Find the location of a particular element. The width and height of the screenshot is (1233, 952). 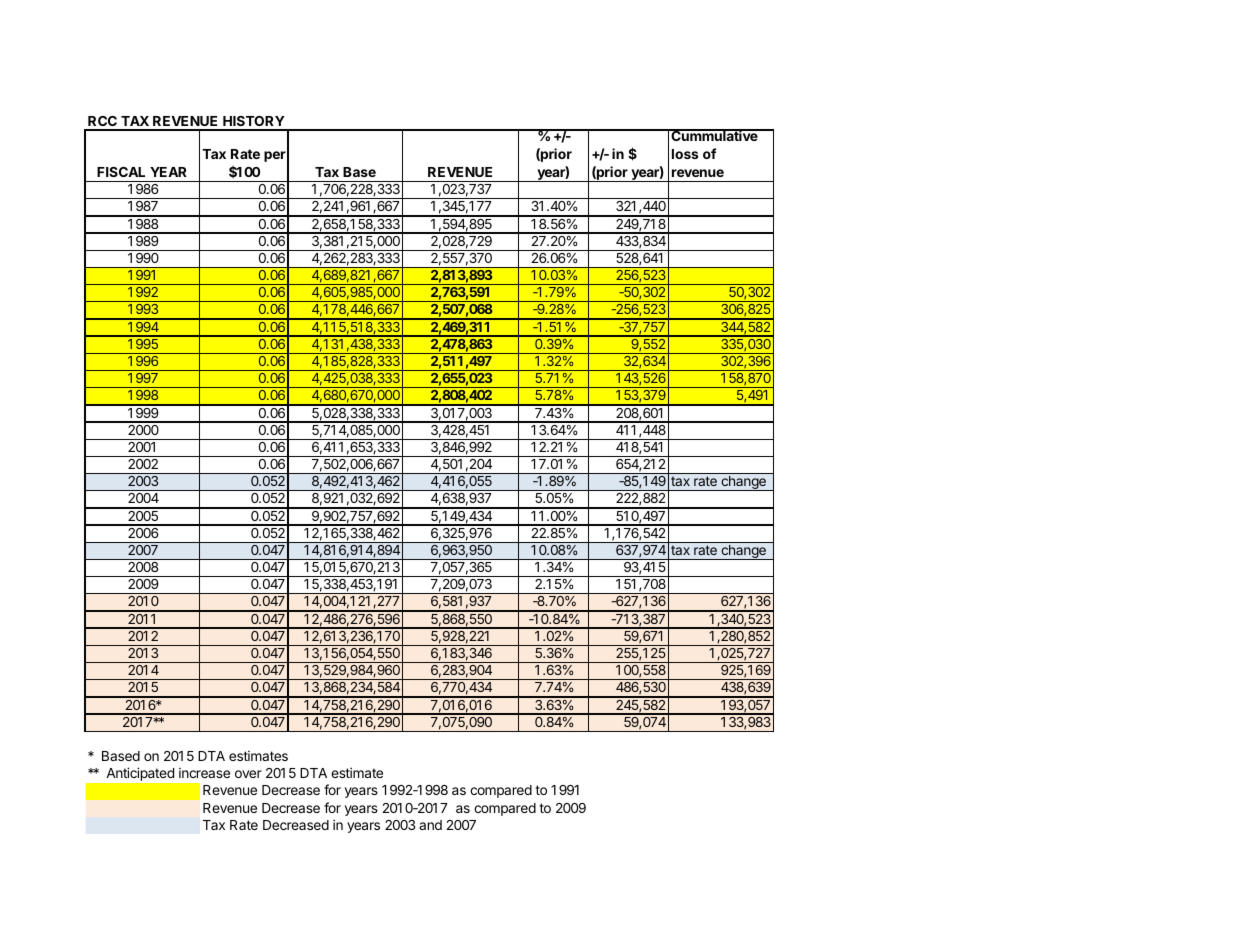

and is located at coordinates (430, 825).
